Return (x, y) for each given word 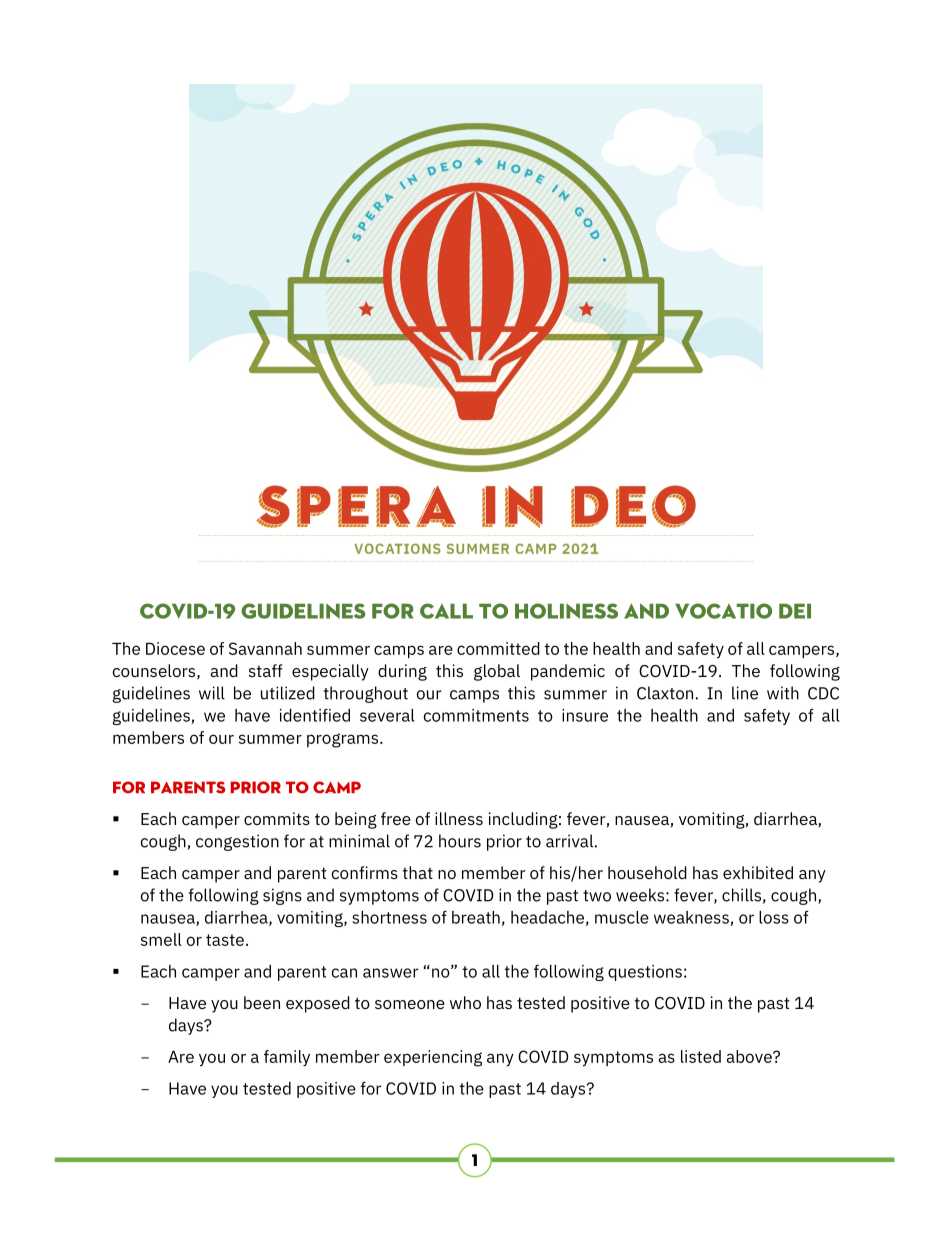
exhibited (758, 872)
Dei (795, 611)
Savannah (265, 648)
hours (460, 841)
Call (446, 611)
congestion (237, 842)
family (287, 1058)
